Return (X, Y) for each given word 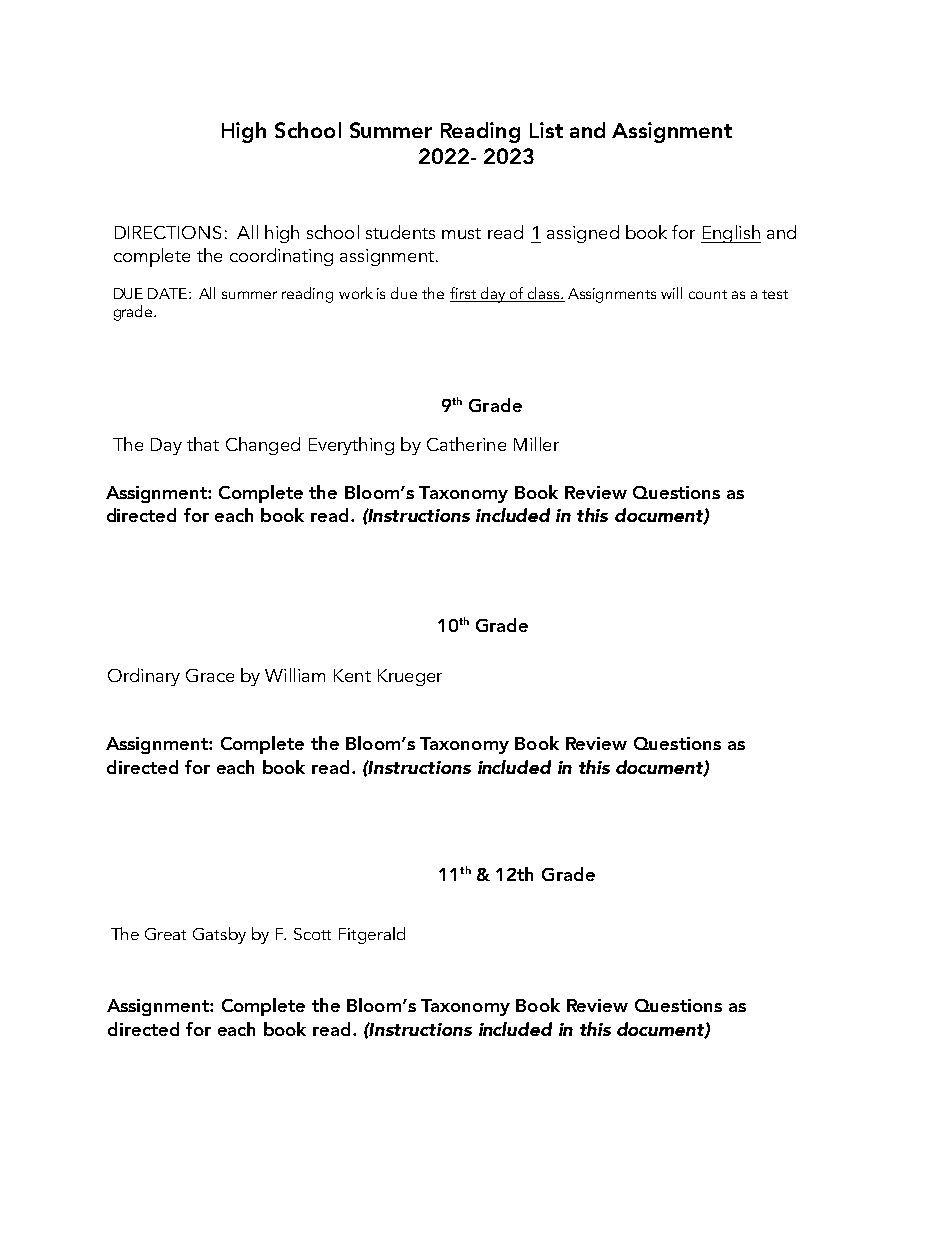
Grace (210, 675)
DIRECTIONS (168, 232)
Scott (312, 934)
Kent (352, 675)
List (546, 130)
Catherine (466, 444)
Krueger (410, 677)
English (731, 234)
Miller (536, 444)
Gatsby (219, 935)
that (203, 444)
